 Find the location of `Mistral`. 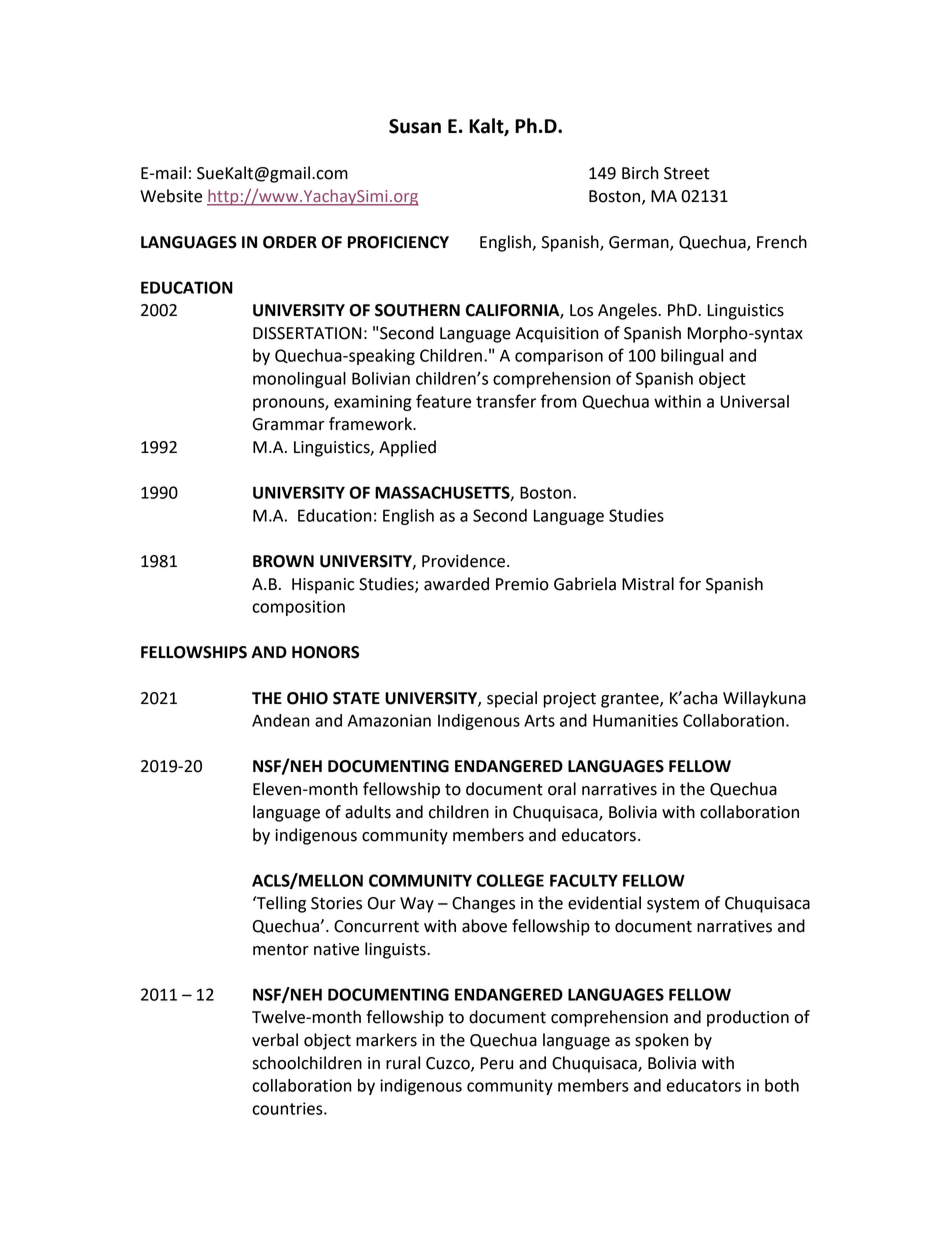

Mistral is located at coordinates (648, 584).
